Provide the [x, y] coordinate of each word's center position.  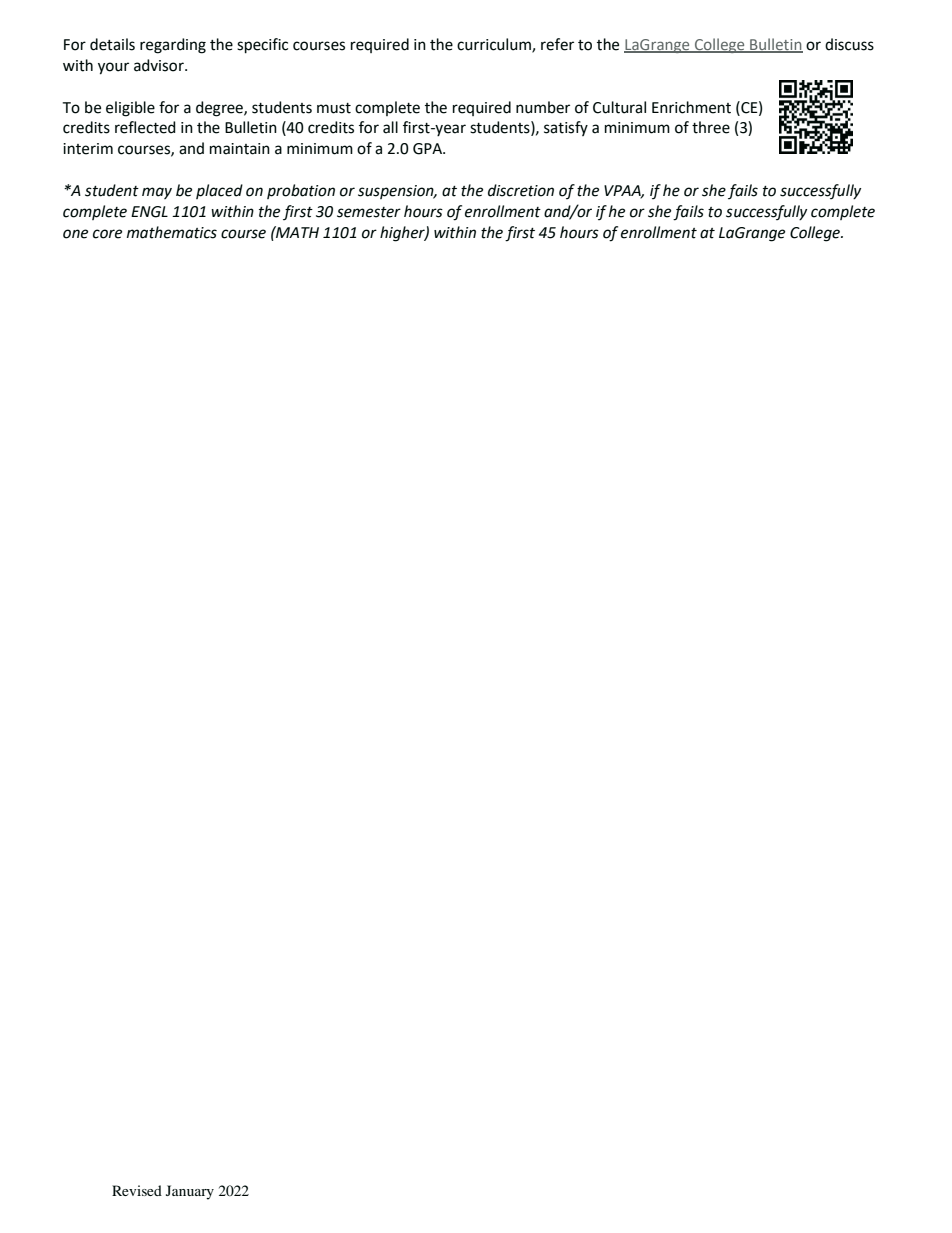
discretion [521, 190]
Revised [137, 1190]
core [107, 234]
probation [301, 191]
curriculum [495, 45]
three [711, 127]
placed [219, 191]
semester [369, 212]
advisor [160, 65]
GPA [429, 149]
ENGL [149, 212]
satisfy [566, 128]
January [190, 1192]
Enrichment [691, 107]
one [75, 234]
